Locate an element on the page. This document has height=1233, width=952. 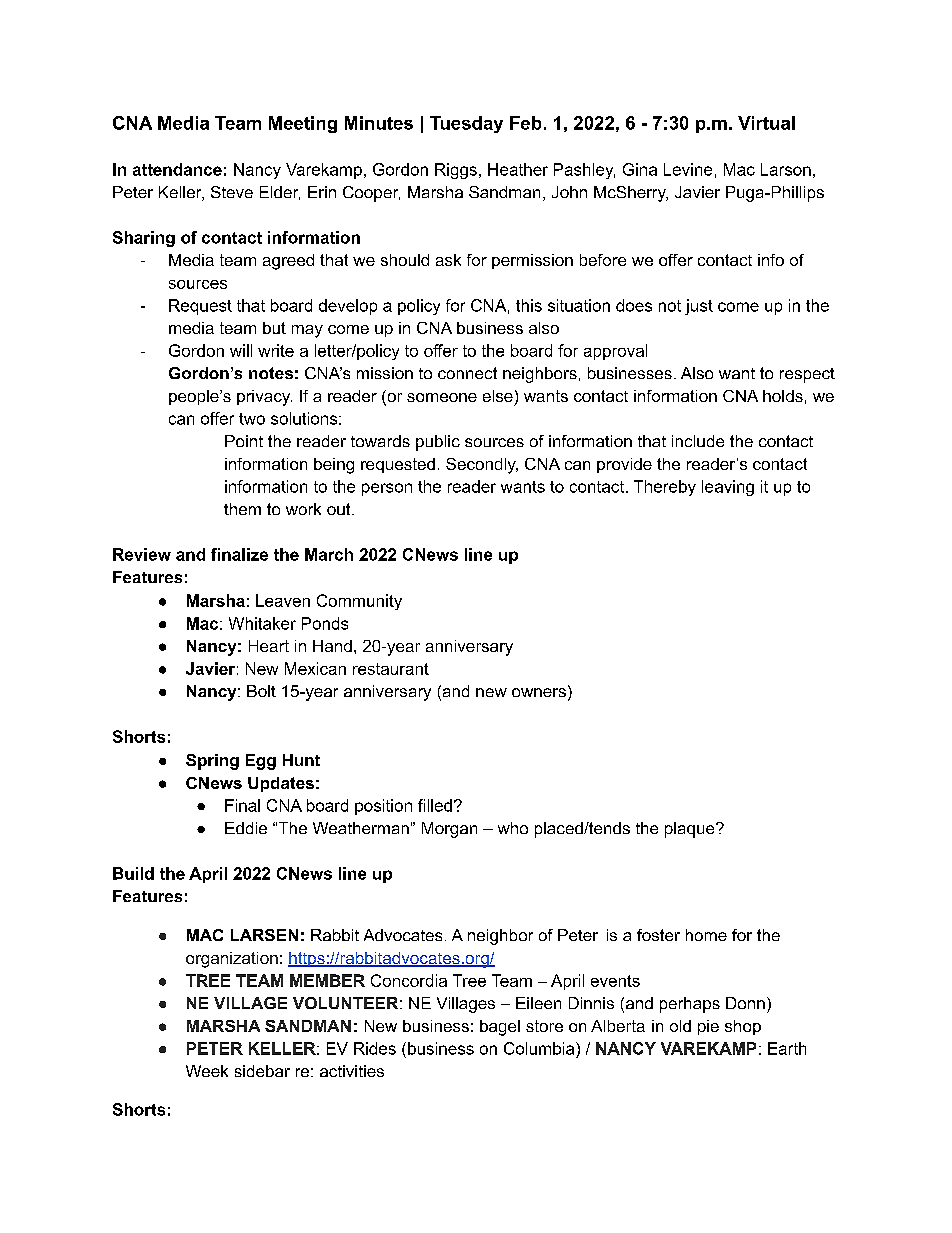
Whitaker is located at coordinates (262, 623).
